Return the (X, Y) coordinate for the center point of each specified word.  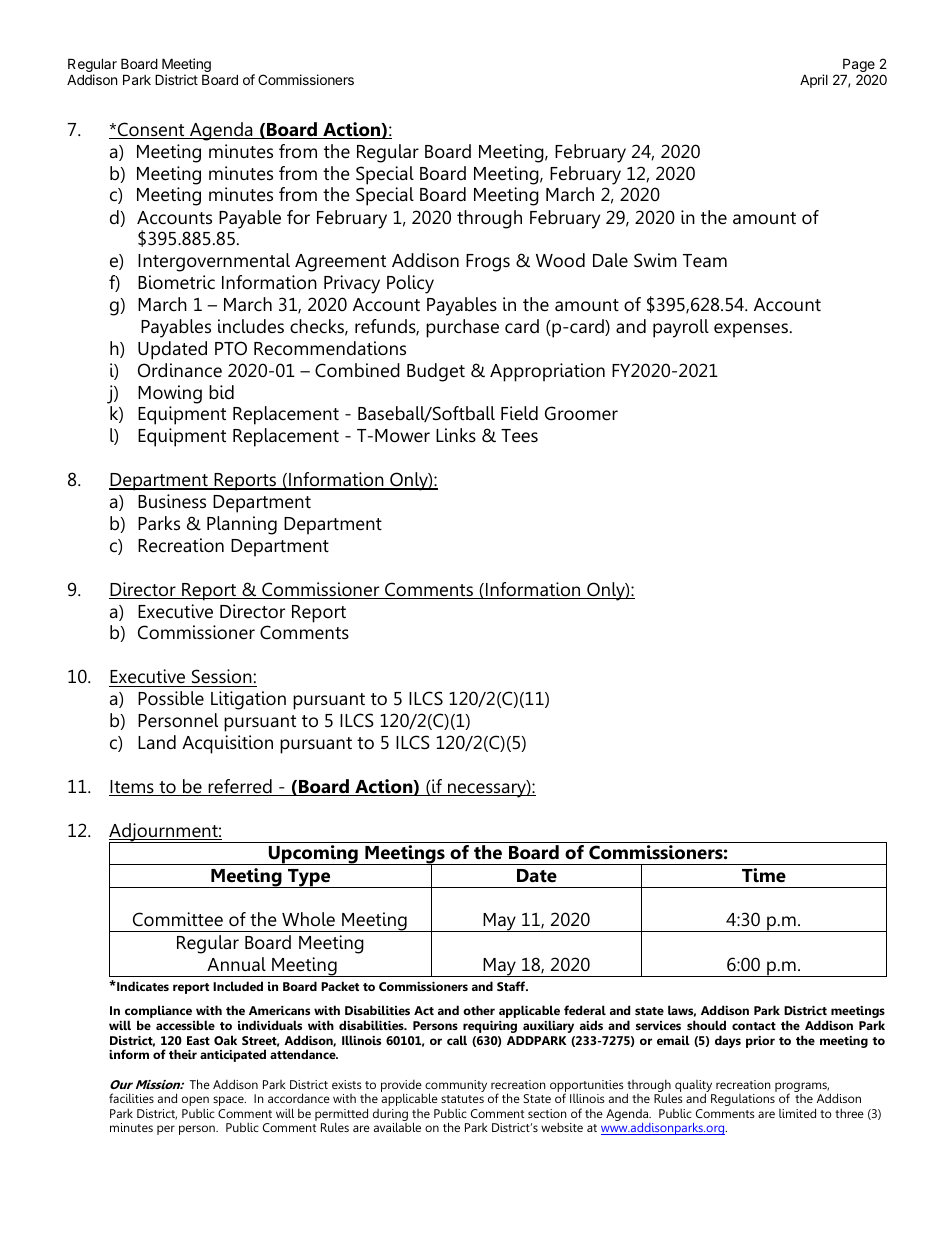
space (229, 1101)
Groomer (581, 413)
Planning (242, 525)
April (814, 81)
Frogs (488, 263)
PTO (231, 348)
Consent (151, 130)
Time (764, 875)
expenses (752, 330)
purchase (462, 328)
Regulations (743, 1100)
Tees (519, 435)
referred (240, 787)
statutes (462, 1099)
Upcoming (313, 855)
